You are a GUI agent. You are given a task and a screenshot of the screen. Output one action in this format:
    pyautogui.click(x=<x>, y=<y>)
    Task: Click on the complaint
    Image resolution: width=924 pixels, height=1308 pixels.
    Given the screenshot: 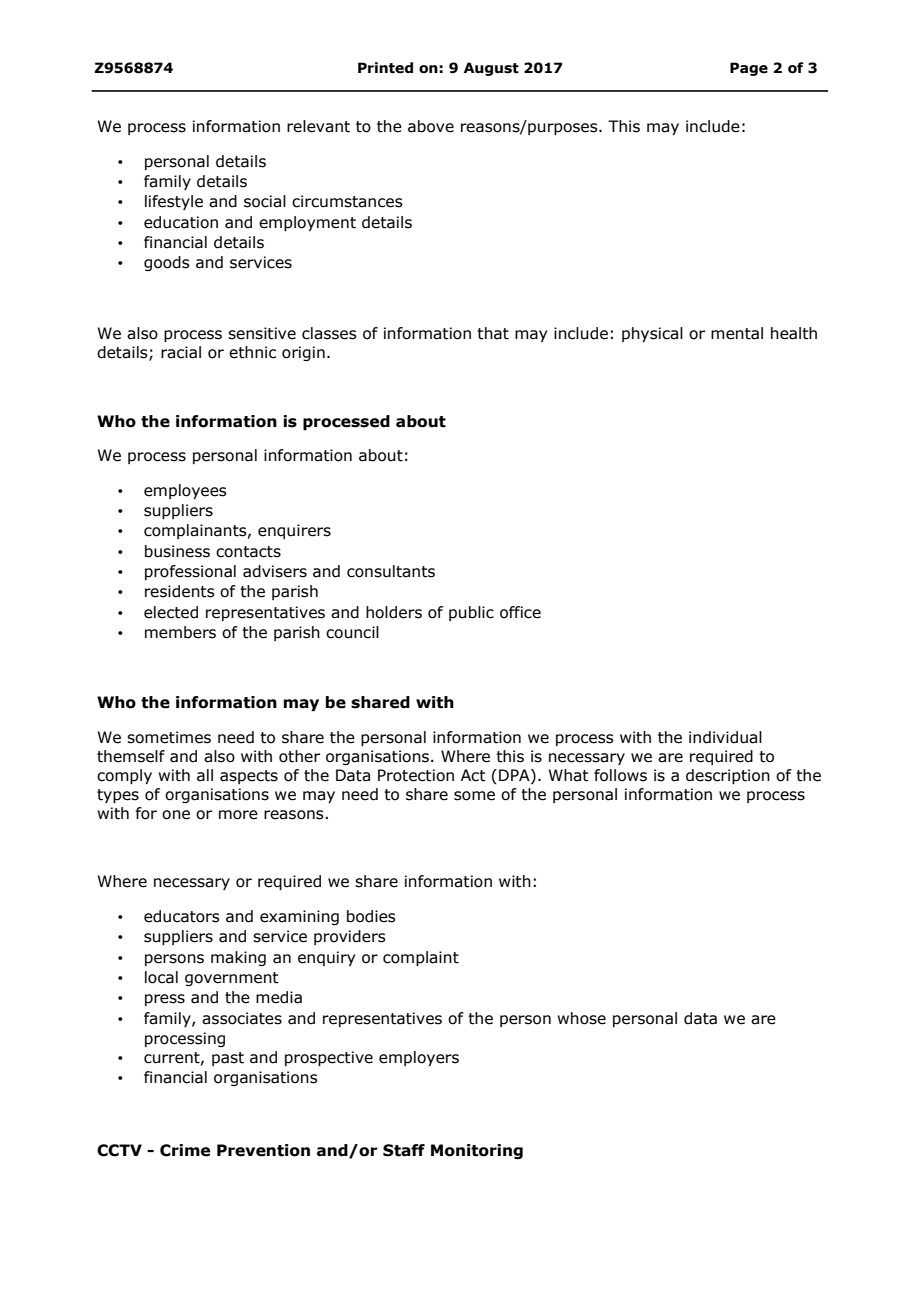 What is the action you would take?
    pyautogui.click(x=421, y=958)
